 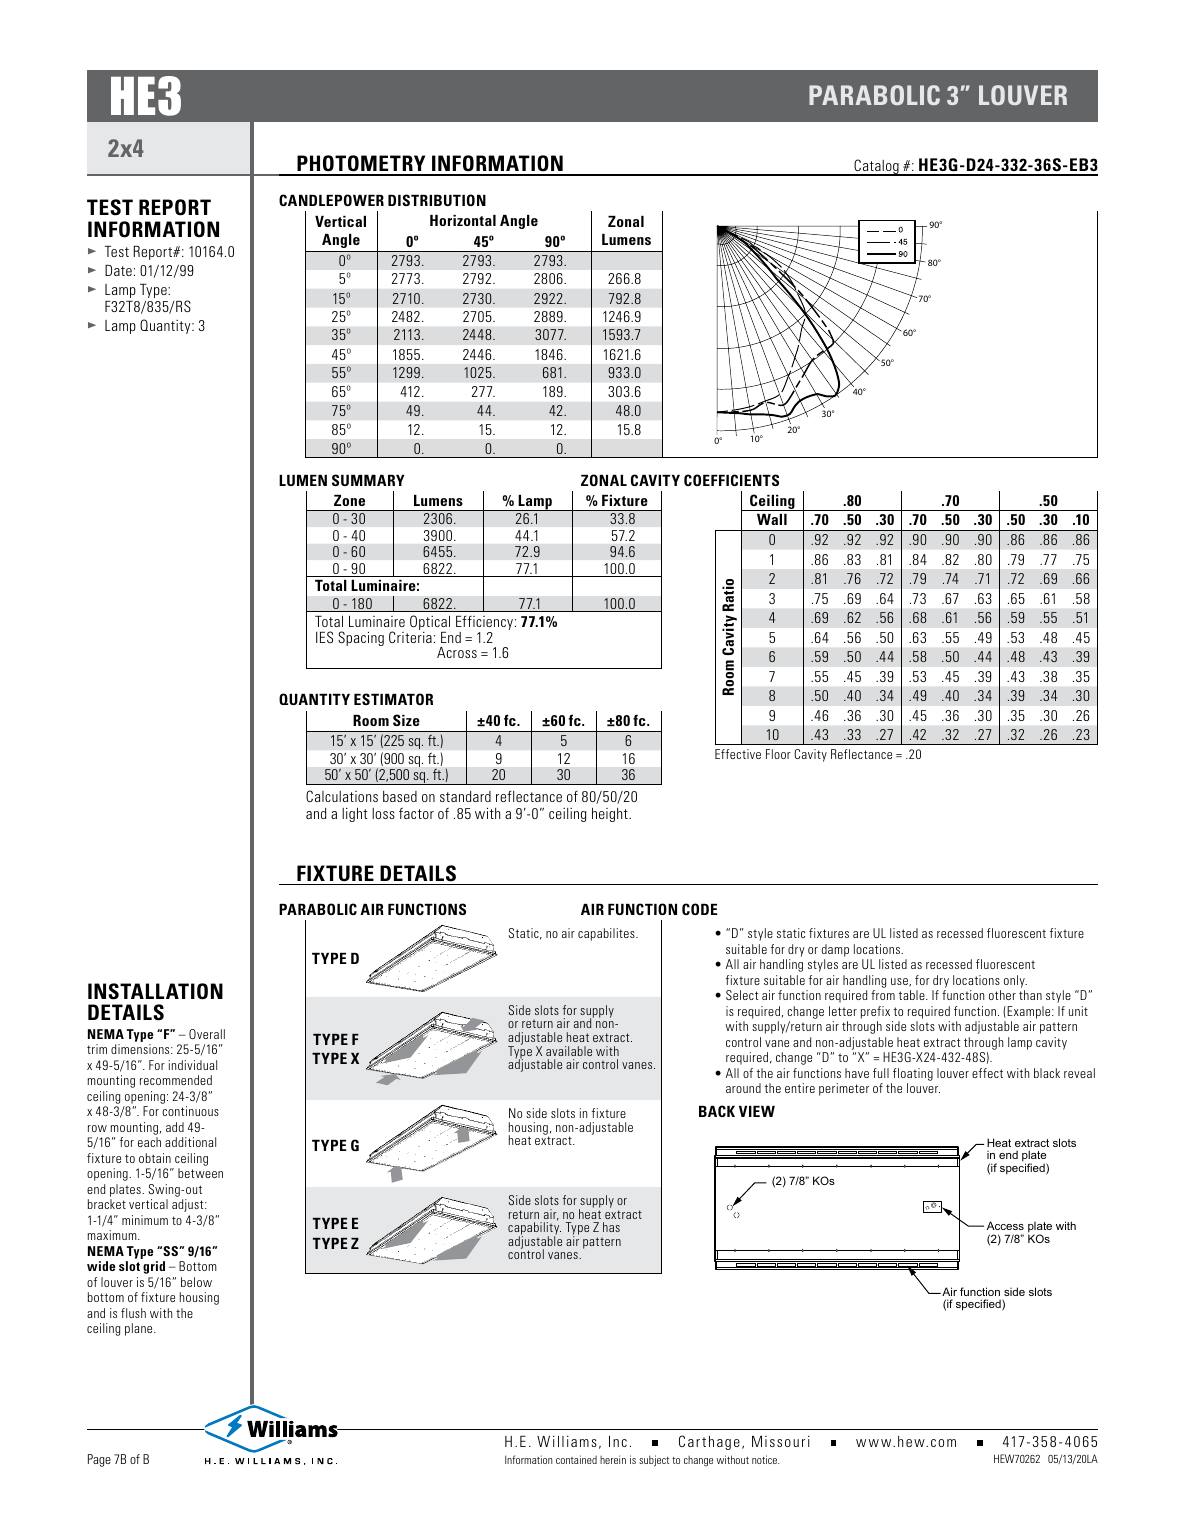 I want to click on Horizontal, so click(x=463, y=220).
